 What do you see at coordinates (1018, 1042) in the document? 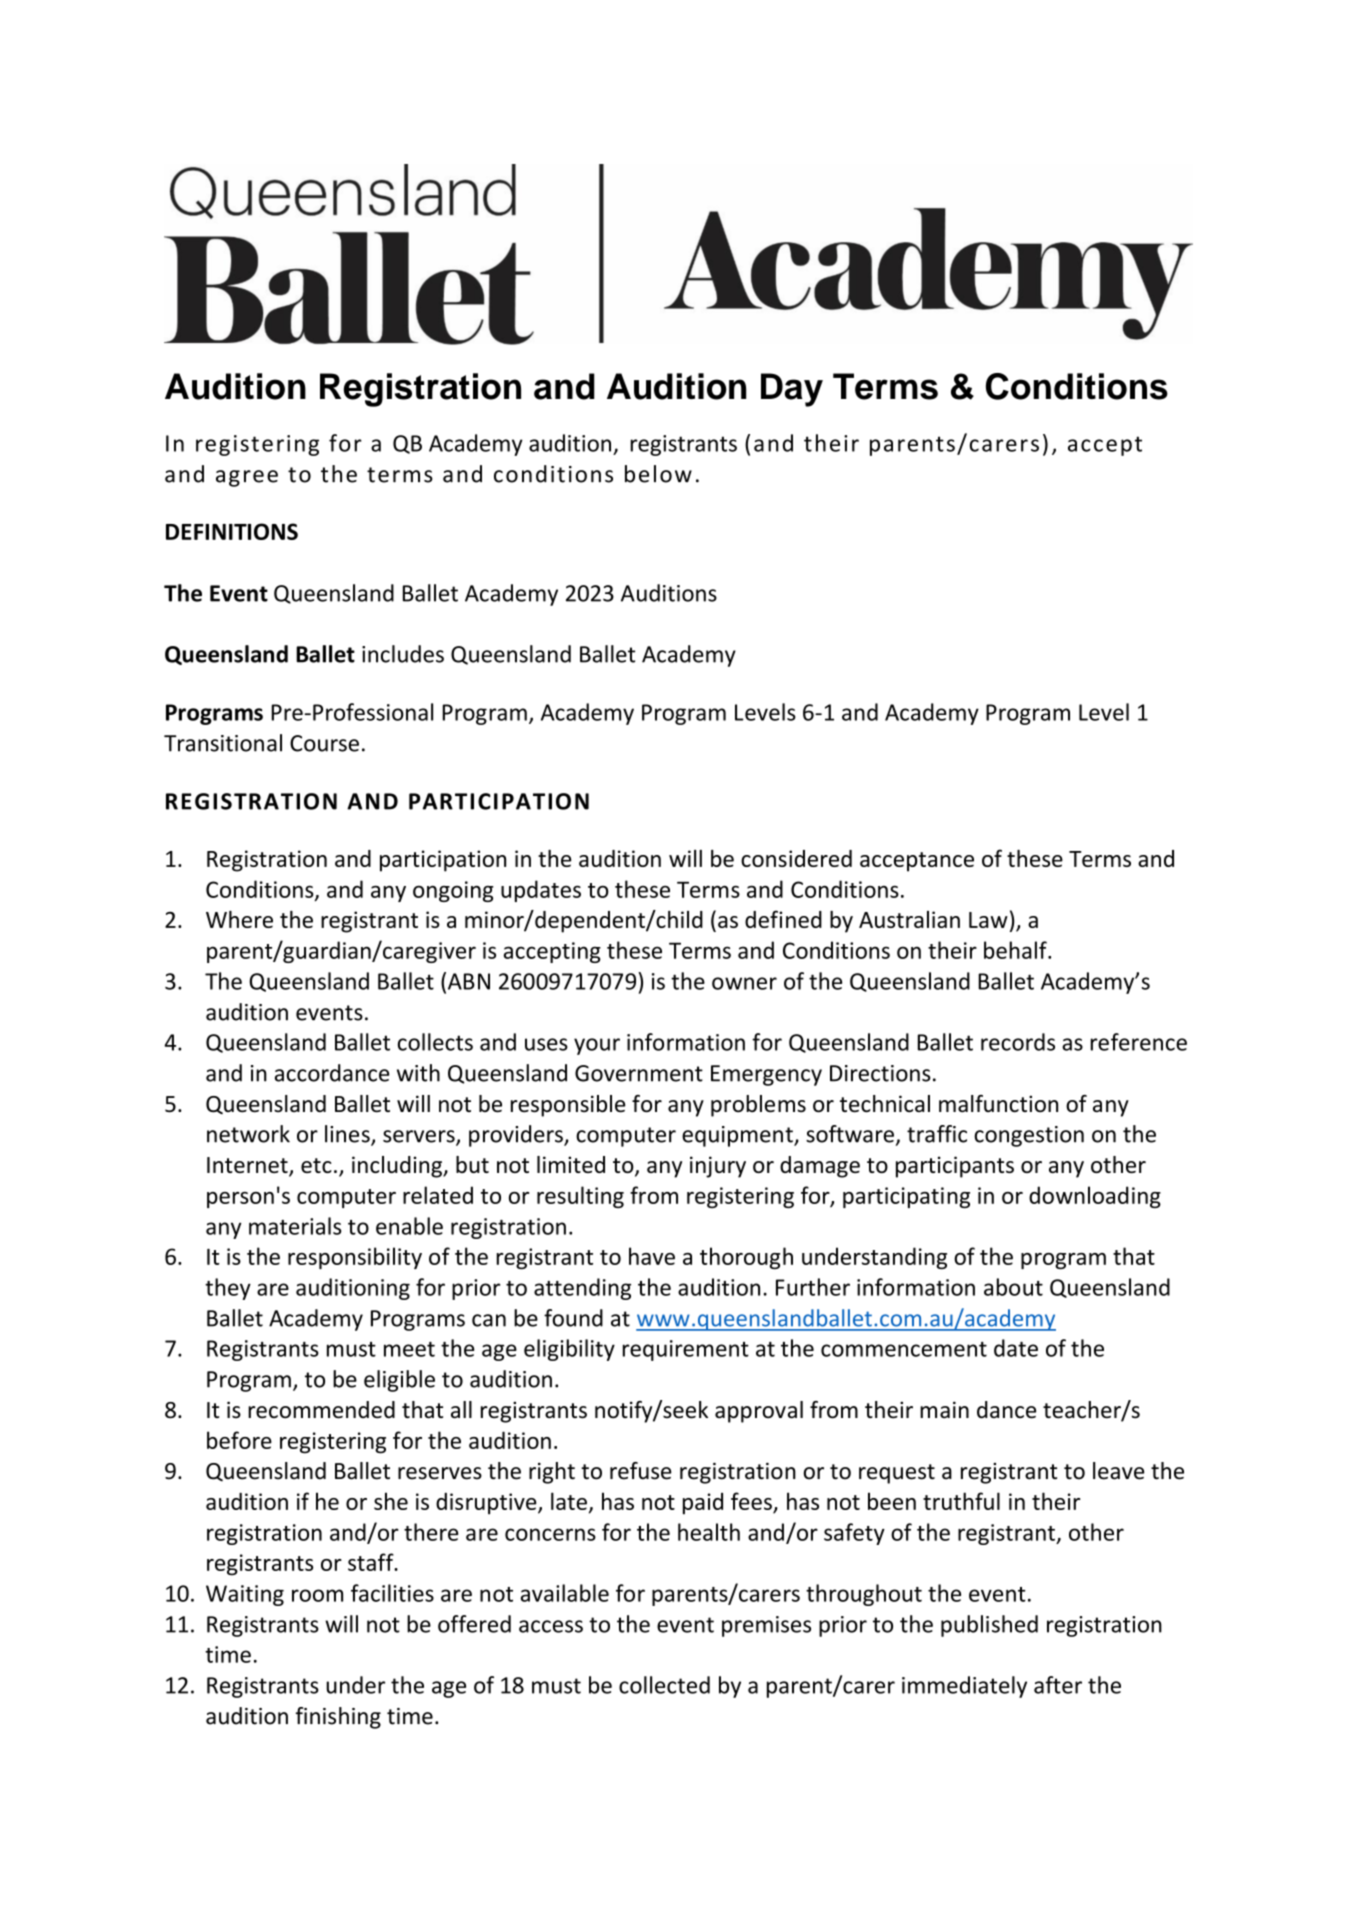
I see `records` at bounding box center [1018, 1042].
